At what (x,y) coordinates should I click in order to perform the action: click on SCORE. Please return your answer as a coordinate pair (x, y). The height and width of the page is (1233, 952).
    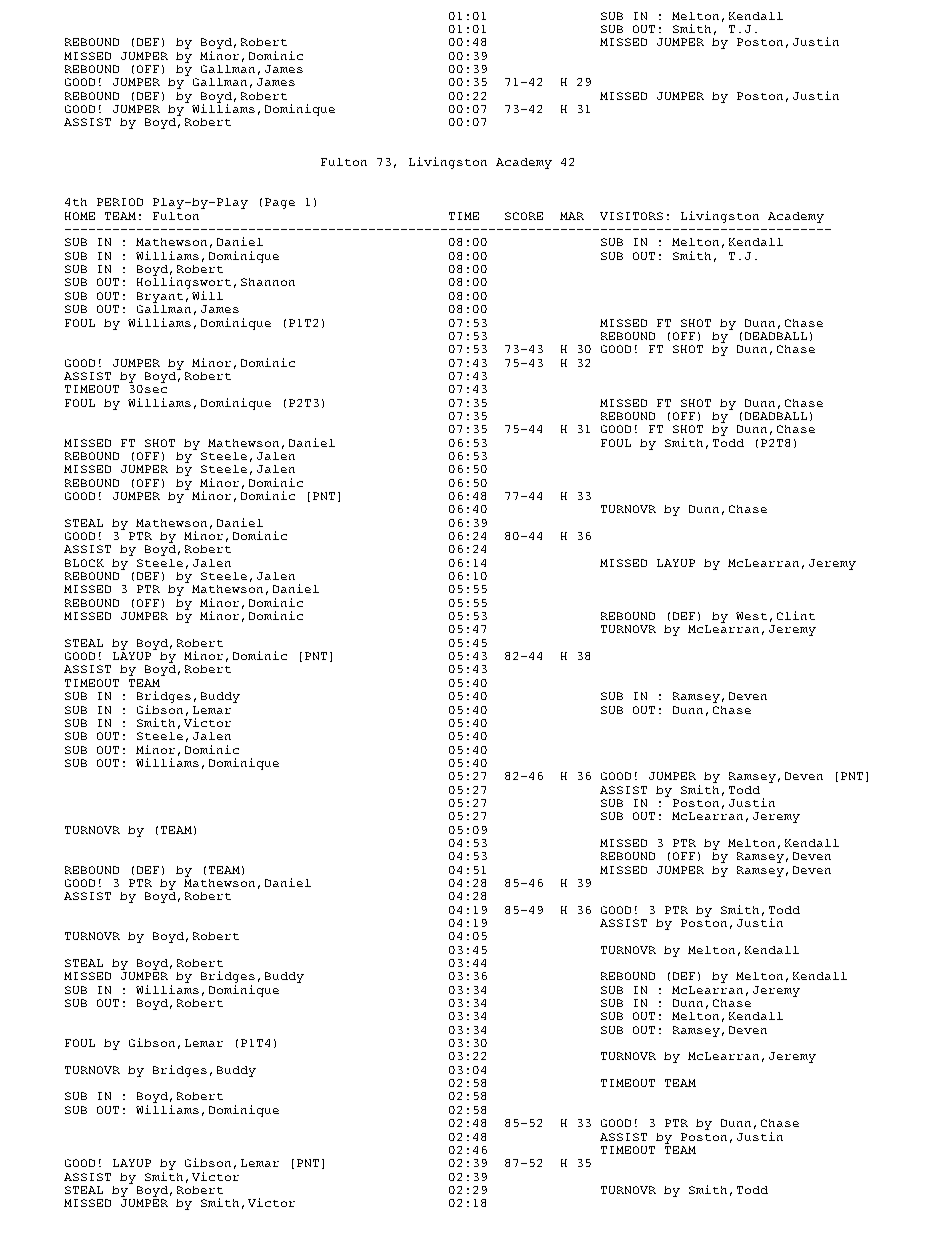
    Looking at the image, I should click on (524, 216).
